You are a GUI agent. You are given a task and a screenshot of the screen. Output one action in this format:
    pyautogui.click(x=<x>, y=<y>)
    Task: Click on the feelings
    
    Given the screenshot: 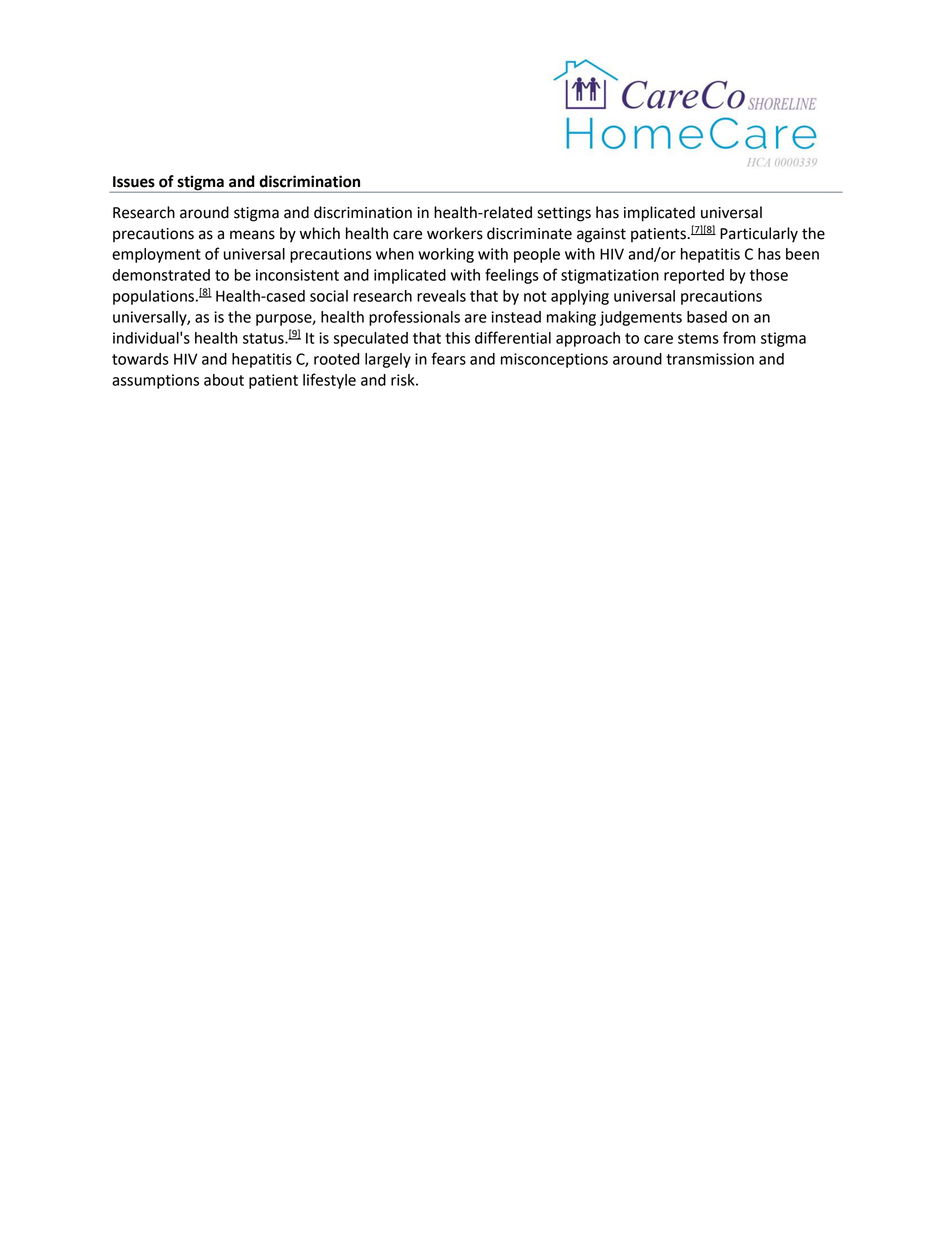 What is the action you would take?
    pyautogui.click(x=512, y=276)
